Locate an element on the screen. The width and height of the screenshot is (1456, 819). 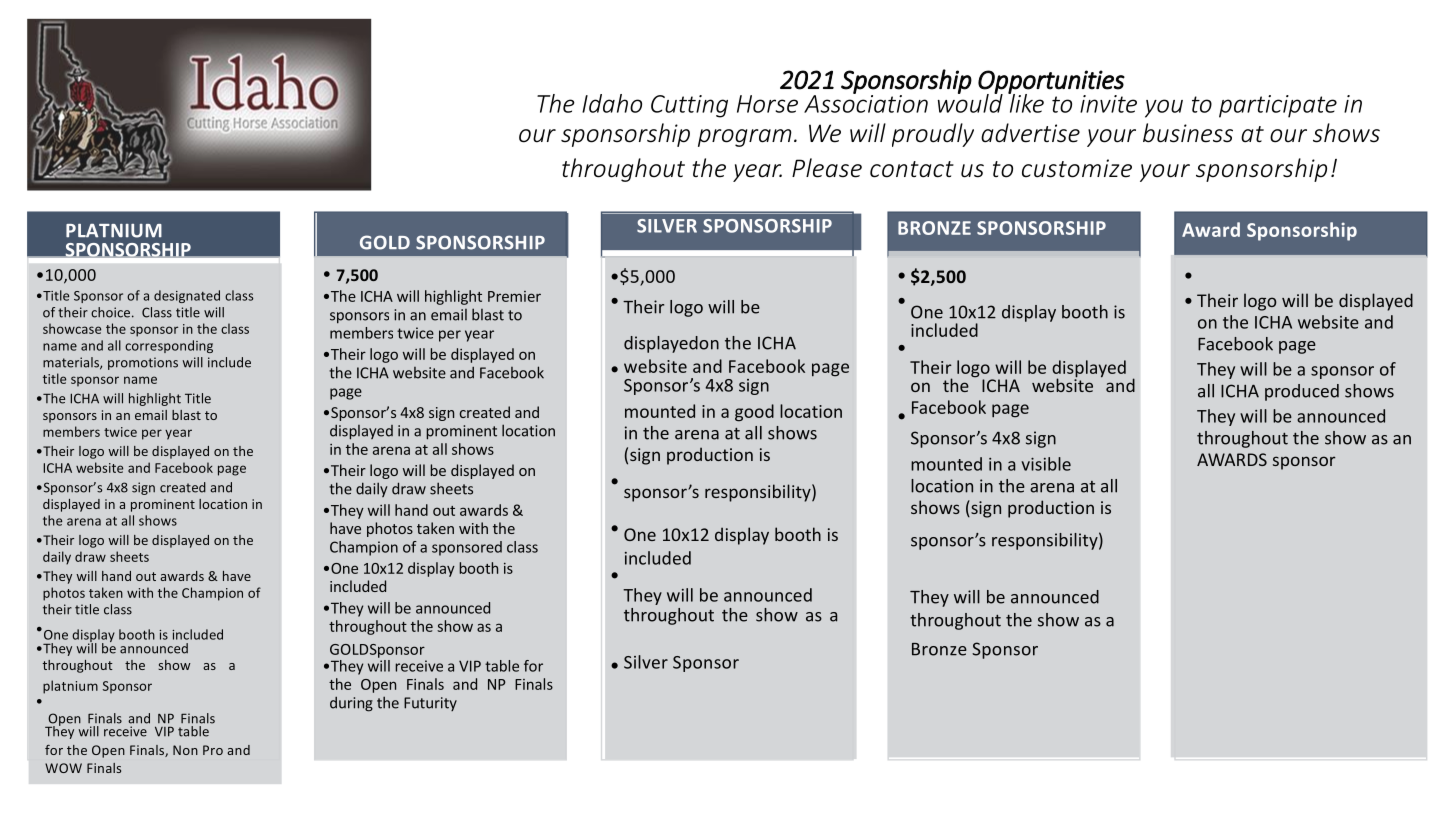
Non is located at coordinates (185, 750).
